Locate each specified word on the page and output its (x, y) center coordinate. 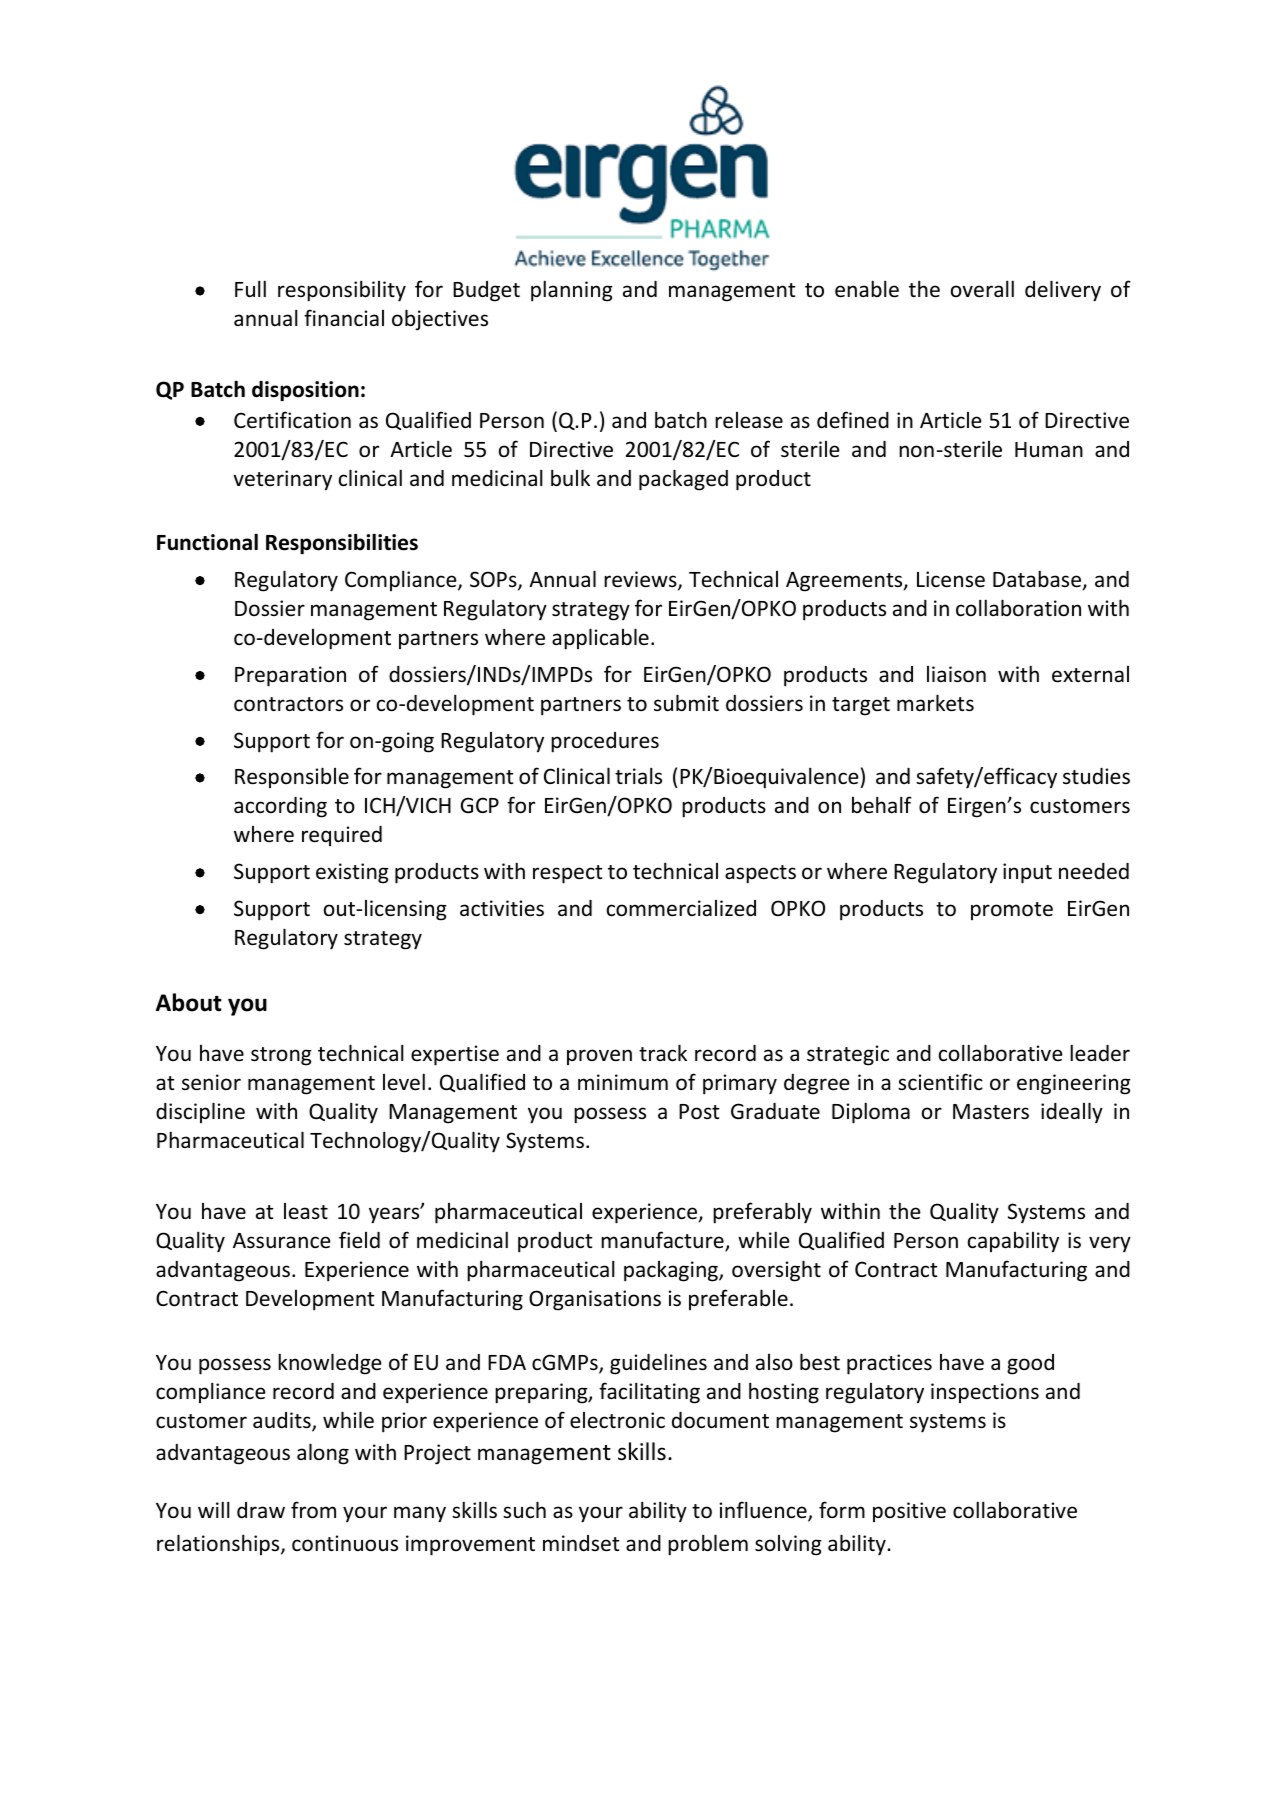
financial (344, 317)
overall (982, 289)
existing (352, 873)
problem (708, 1545)
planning (572, 291)
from (313, 1510)
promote (1012, 911)
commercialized (681, 908)
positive (909, 1512)
